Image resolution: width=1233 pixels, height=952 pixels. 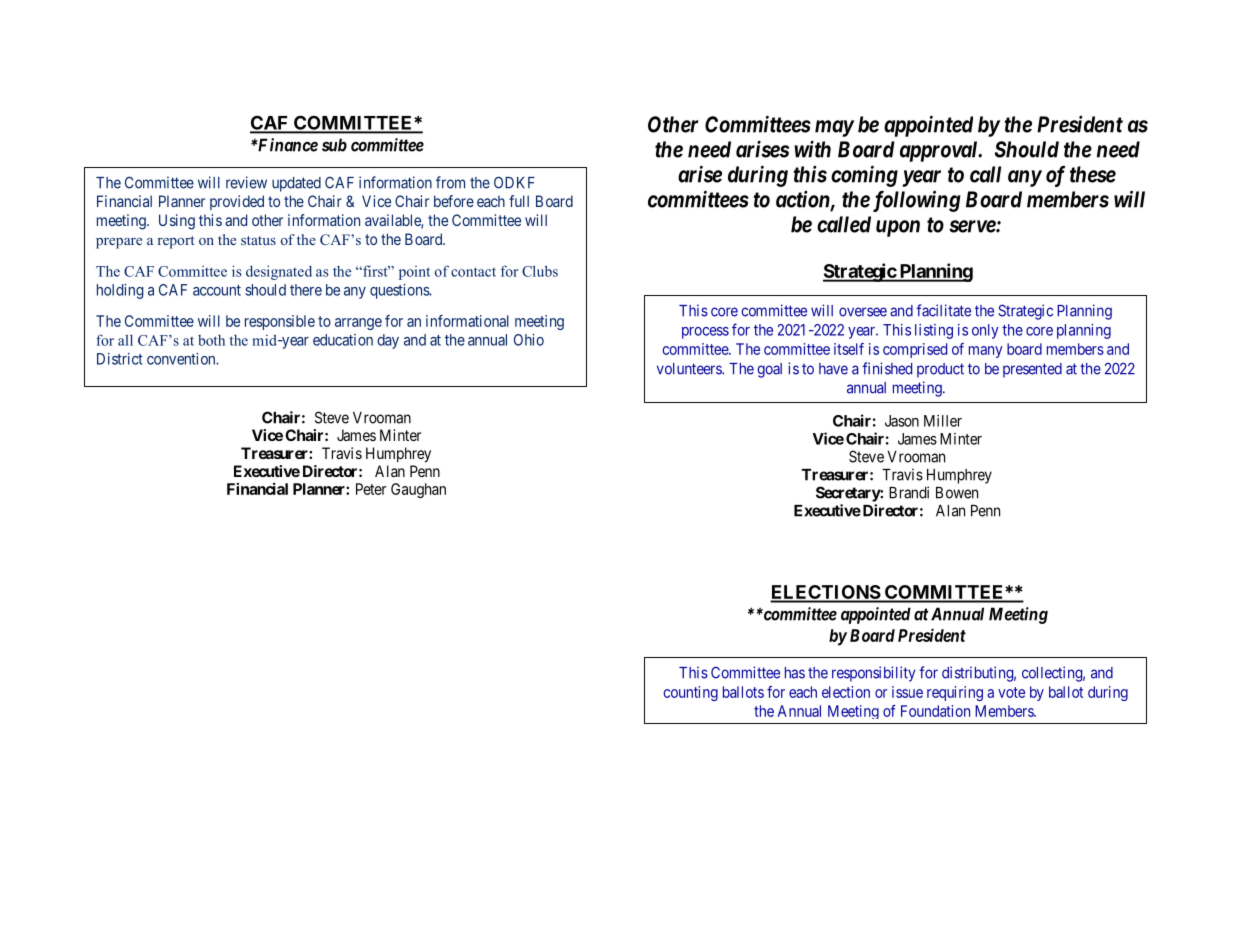 What do you see at coordinates (690, 369) in the screenshot?
I see `volunteers` at bounding box center [690, 369].
